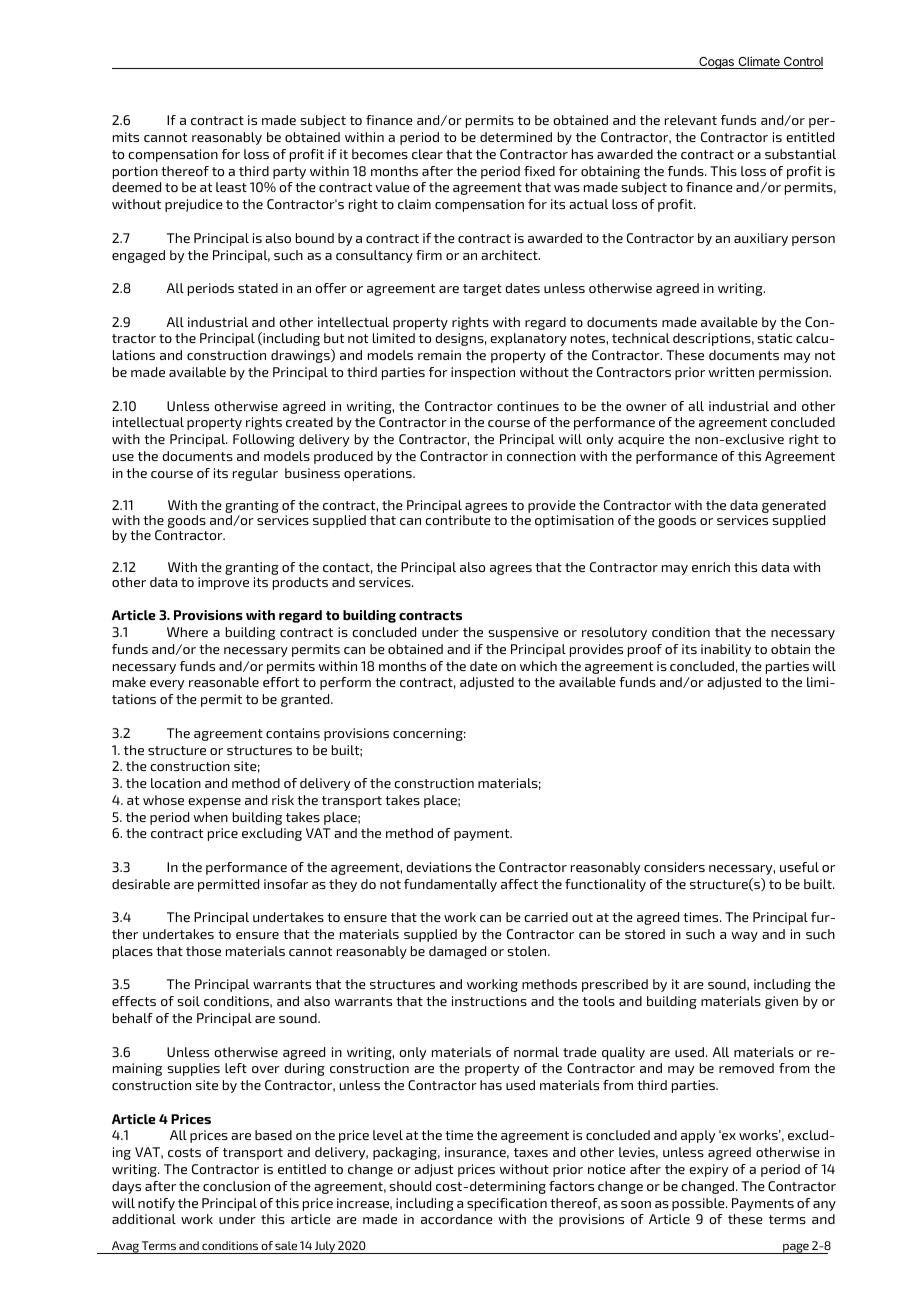 The image size is (924, 1308). Describe the element at coordinates (516, 137) in the page. I see `determined` at that location.
